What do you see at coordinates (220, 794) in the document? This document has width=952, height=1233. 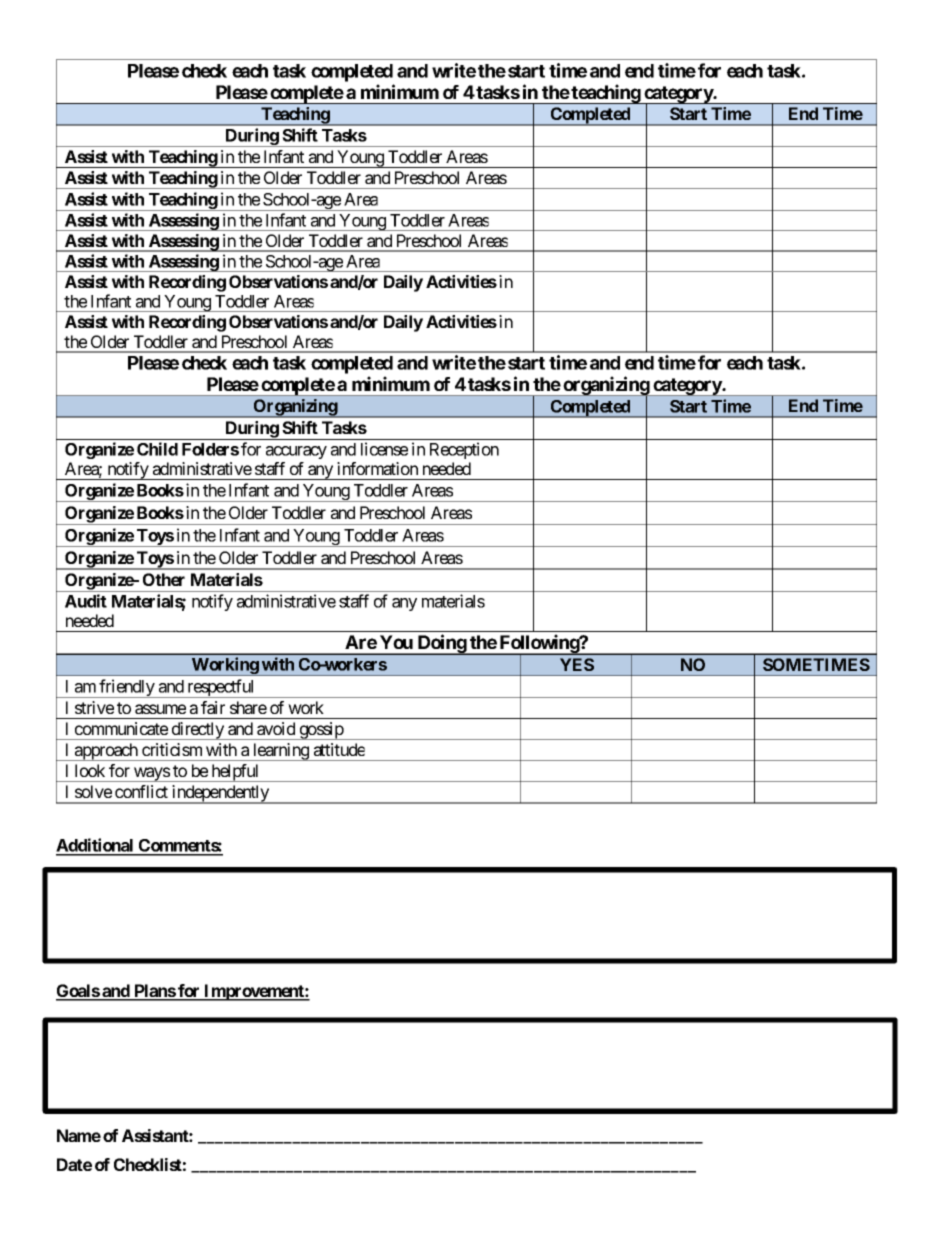 I see `independently` at bounding box center [220, 794].
